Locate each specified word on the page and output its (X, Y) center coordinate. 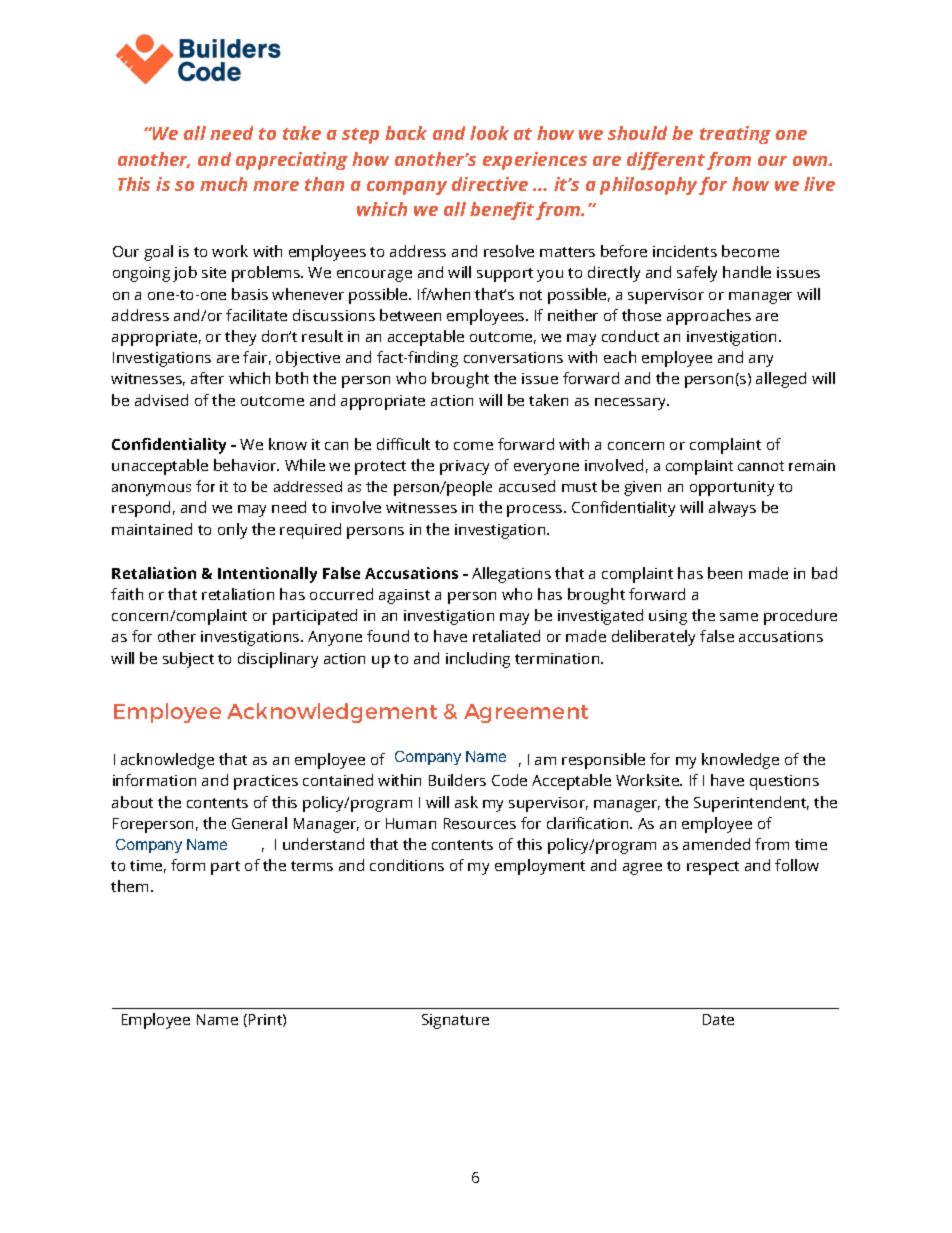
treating (735, 135)
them (129, 886)
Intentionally (267, 575)
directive (490, 184)
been (725, 573)
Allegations (511, 575)
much (223, 184)
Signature (455, 1021)
